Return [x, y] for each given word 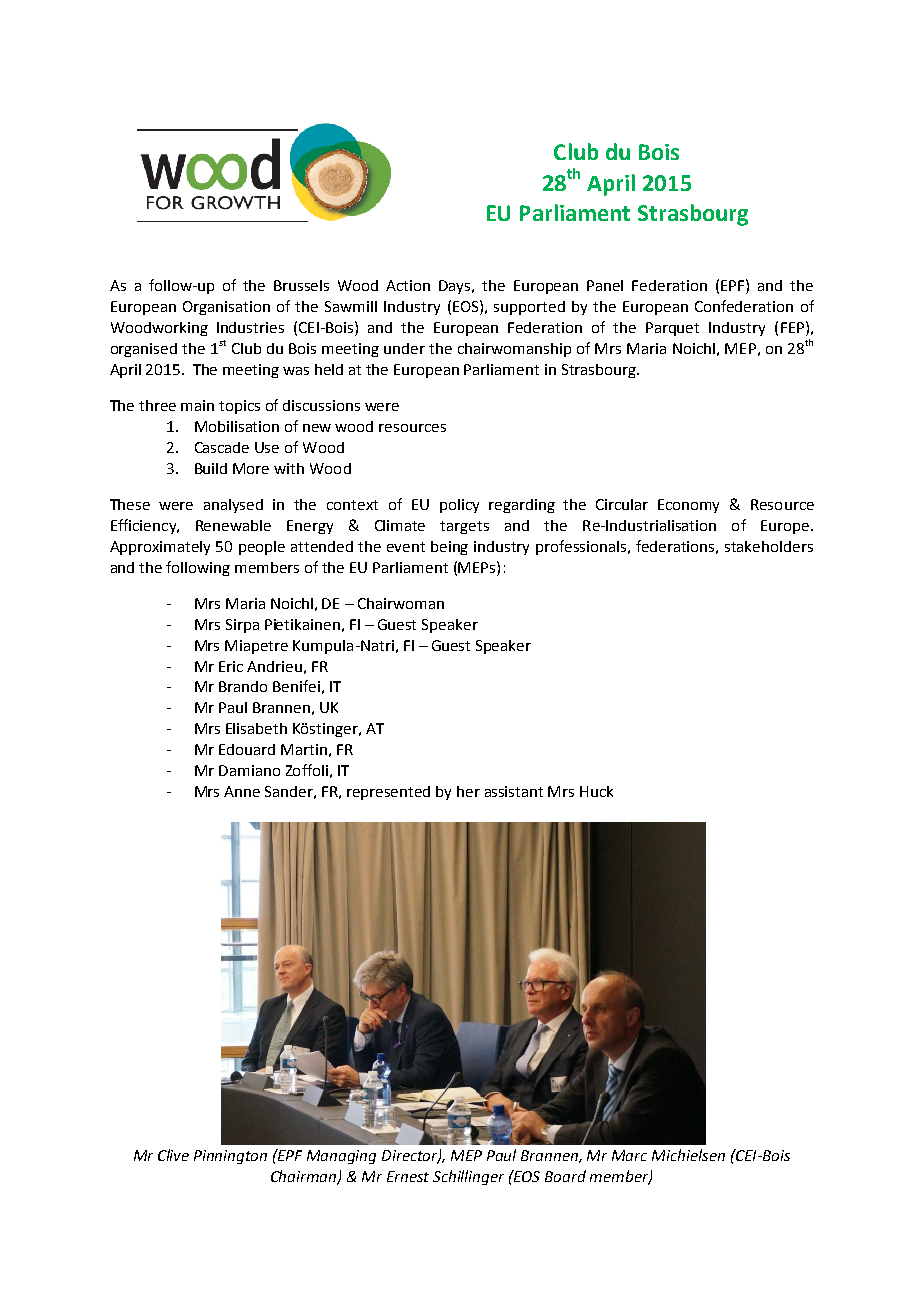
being [449, 548]
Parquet [672, 329]
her [468, 791]
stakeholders [769, 546]
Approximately [160, 548]
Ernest [408, 1176]
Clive [173, 1155]
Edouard [247, 749]
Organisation [226, 308]
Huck [596, 791]
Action [408, 285]
